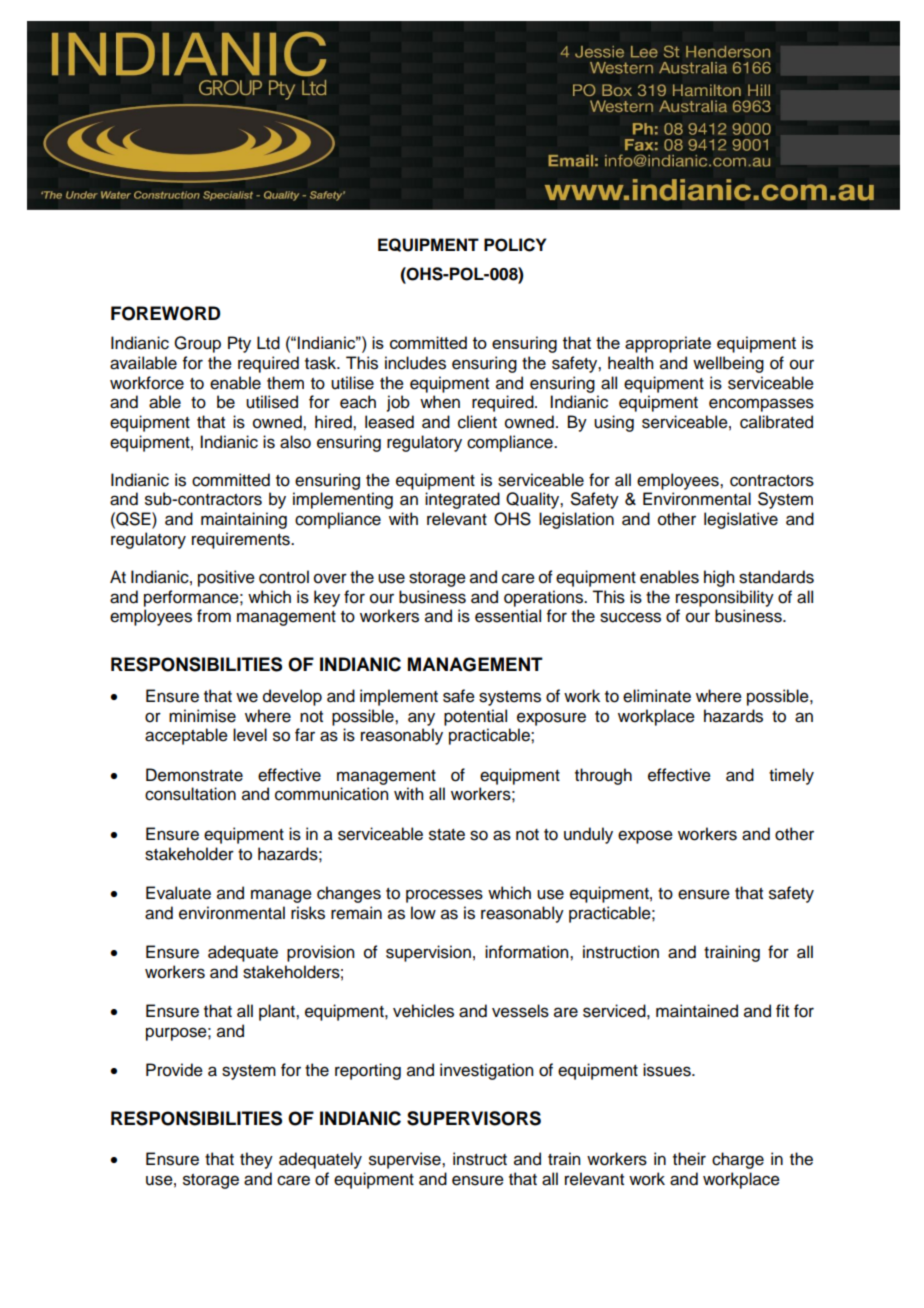 Image resolution: width=924 pixels, height=1308 pixels. I want to click on POLICY, so click(515, 245).
